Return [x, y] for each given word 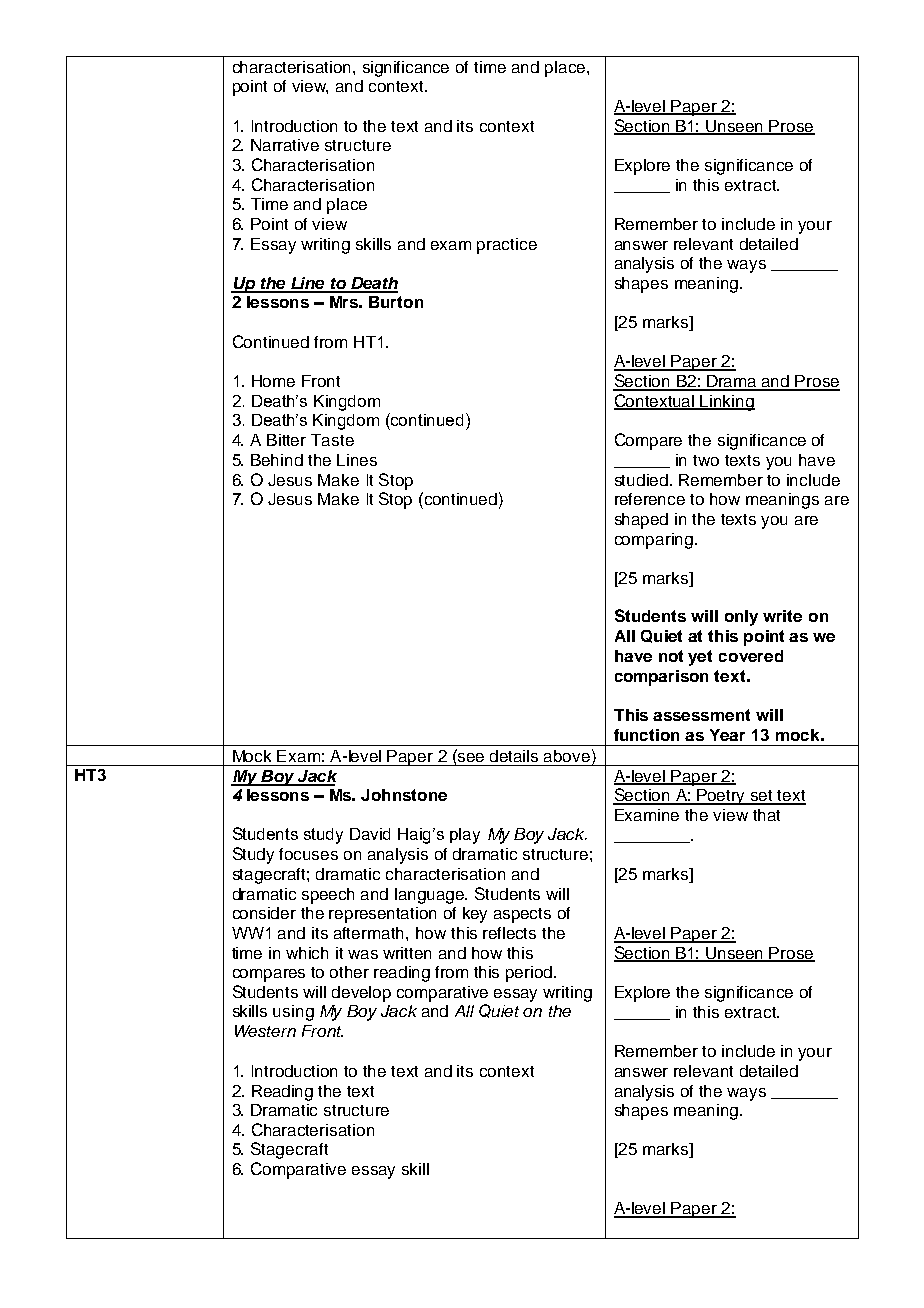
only [741, 618]
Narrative [285, 145]
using [293, 1013]
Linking [727, 403]
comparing [654, 541]
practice [507, 246]
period [530, 974]
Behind [277, 460]
